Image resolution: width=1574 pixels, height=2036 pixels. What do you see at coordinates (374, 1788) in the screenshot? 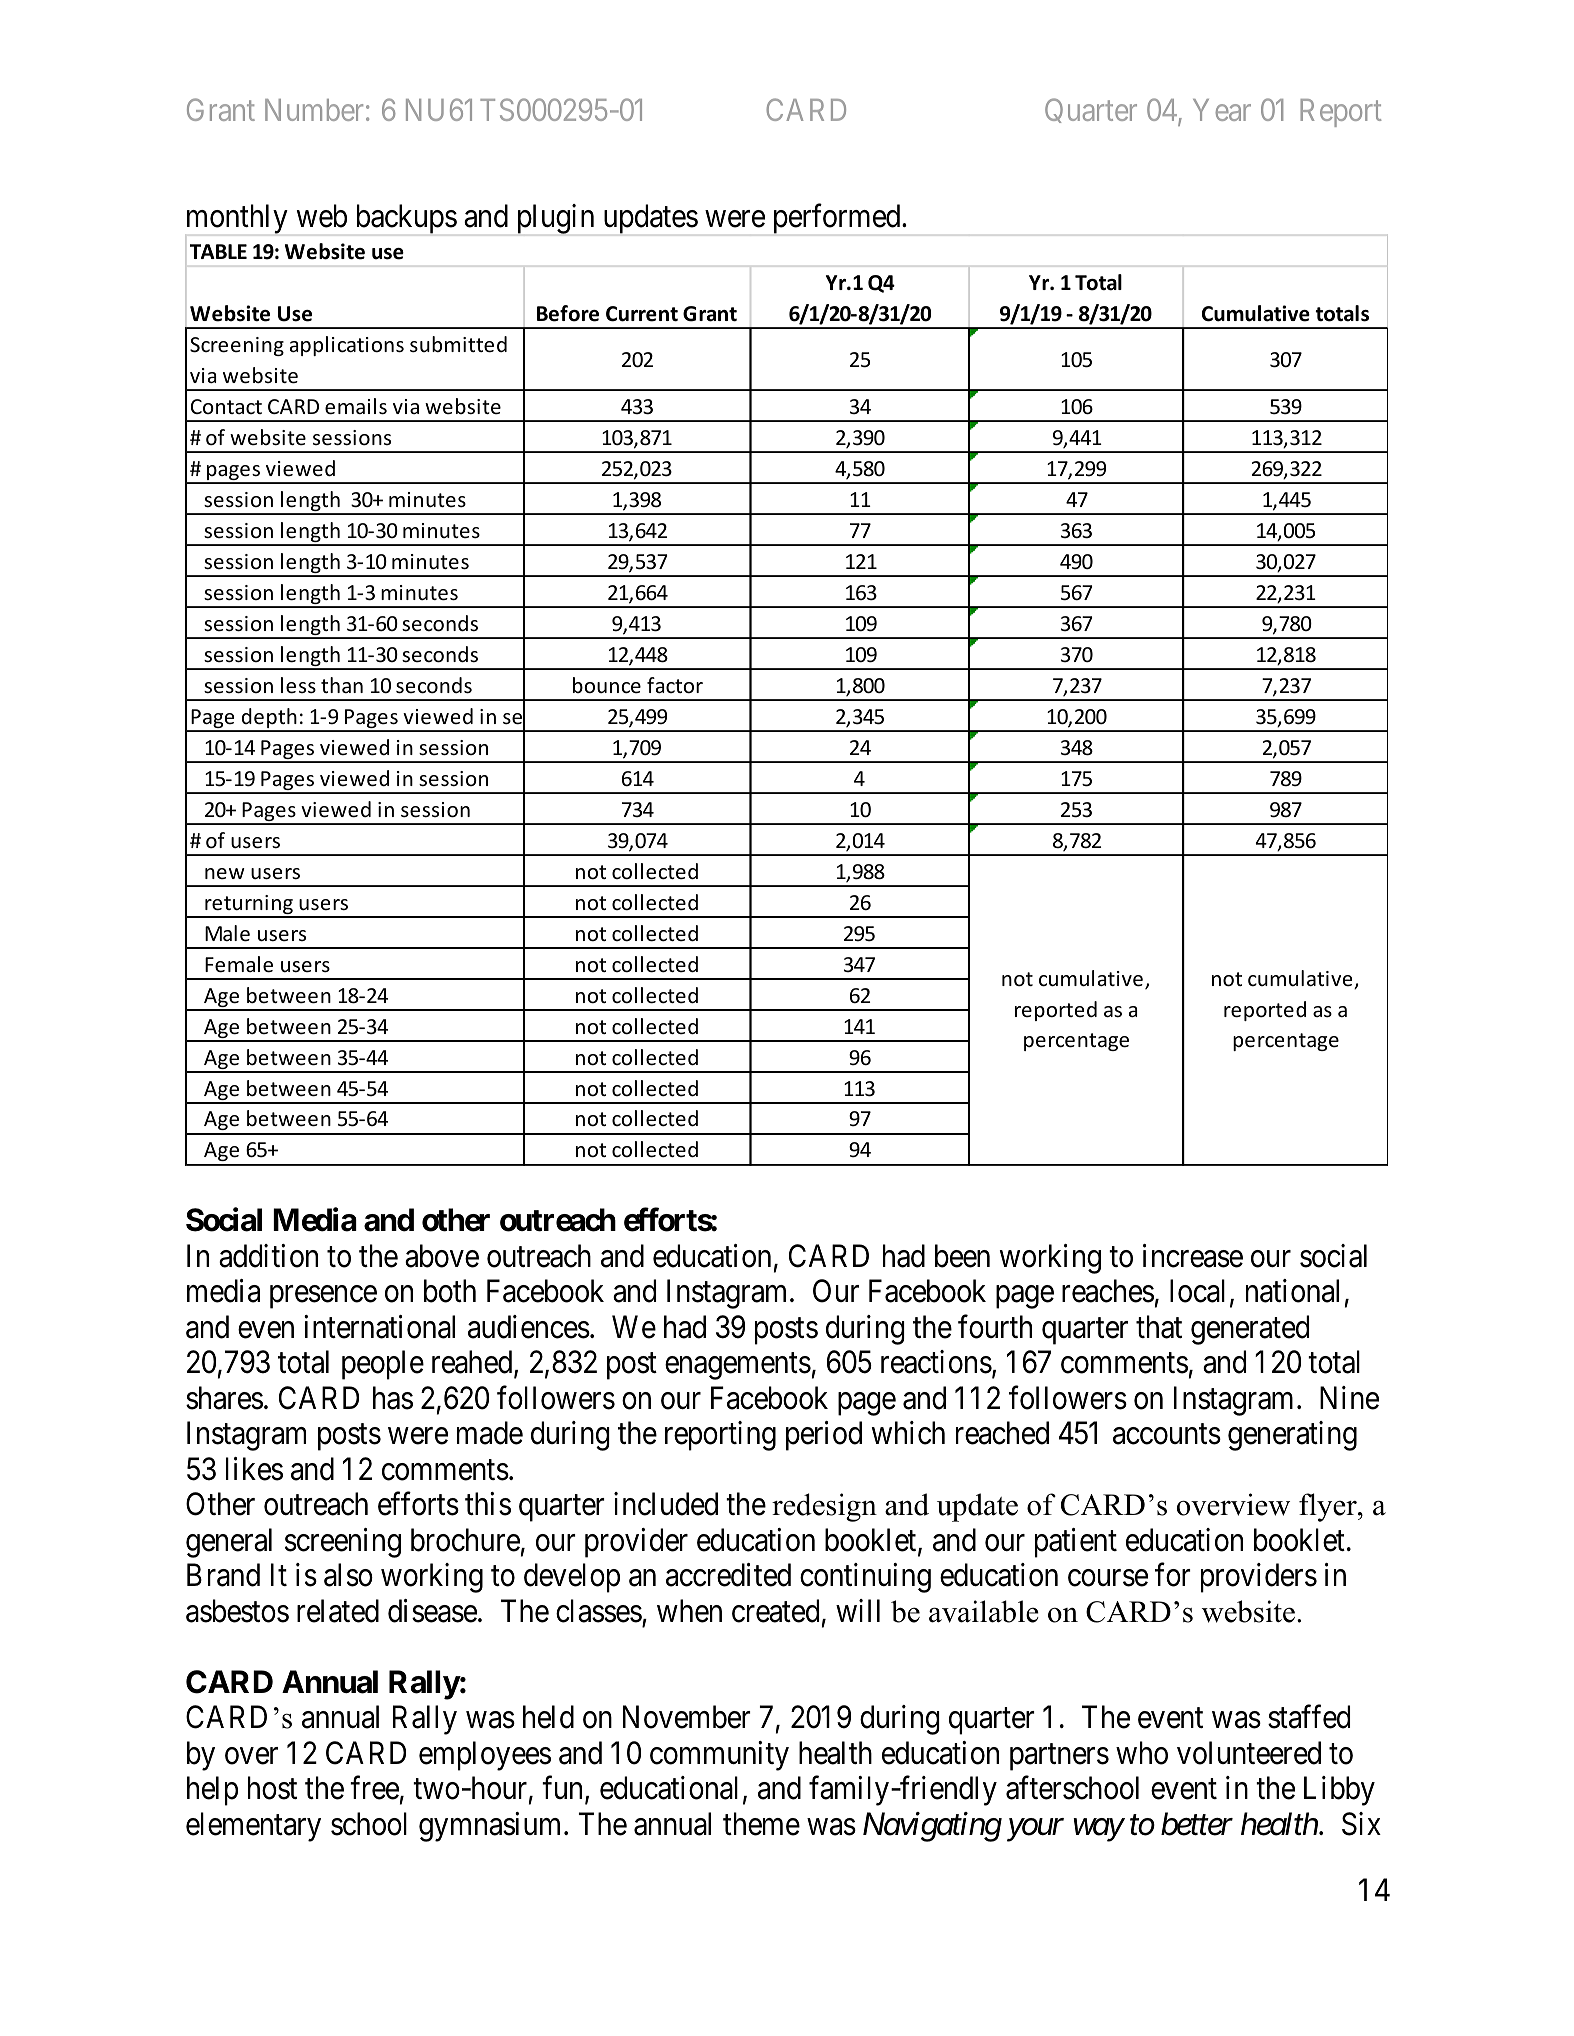
I see `free` at bounding box center [374, 1788].
